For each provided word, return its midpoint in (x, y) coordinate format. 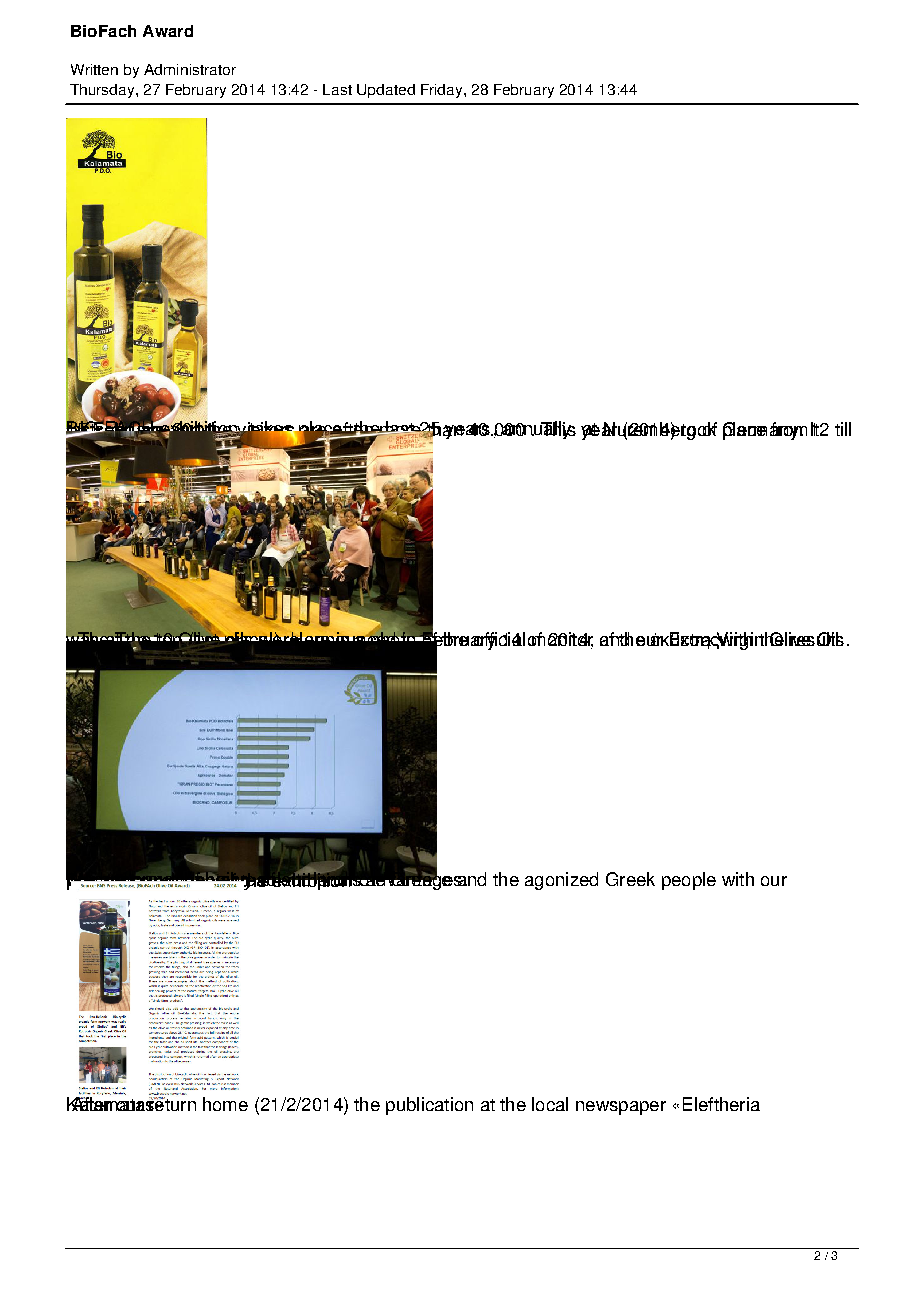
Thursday (103, 91)
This (557, 430)
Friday (443, 91)
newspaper (621, 1108)
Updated (386, 91)
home (225, 1104)
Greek (630, 879)
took (698, 430)
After (91, 1104)
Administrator (190, 69)
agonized (561, 881)
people (689, 881)
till (843, 429)
